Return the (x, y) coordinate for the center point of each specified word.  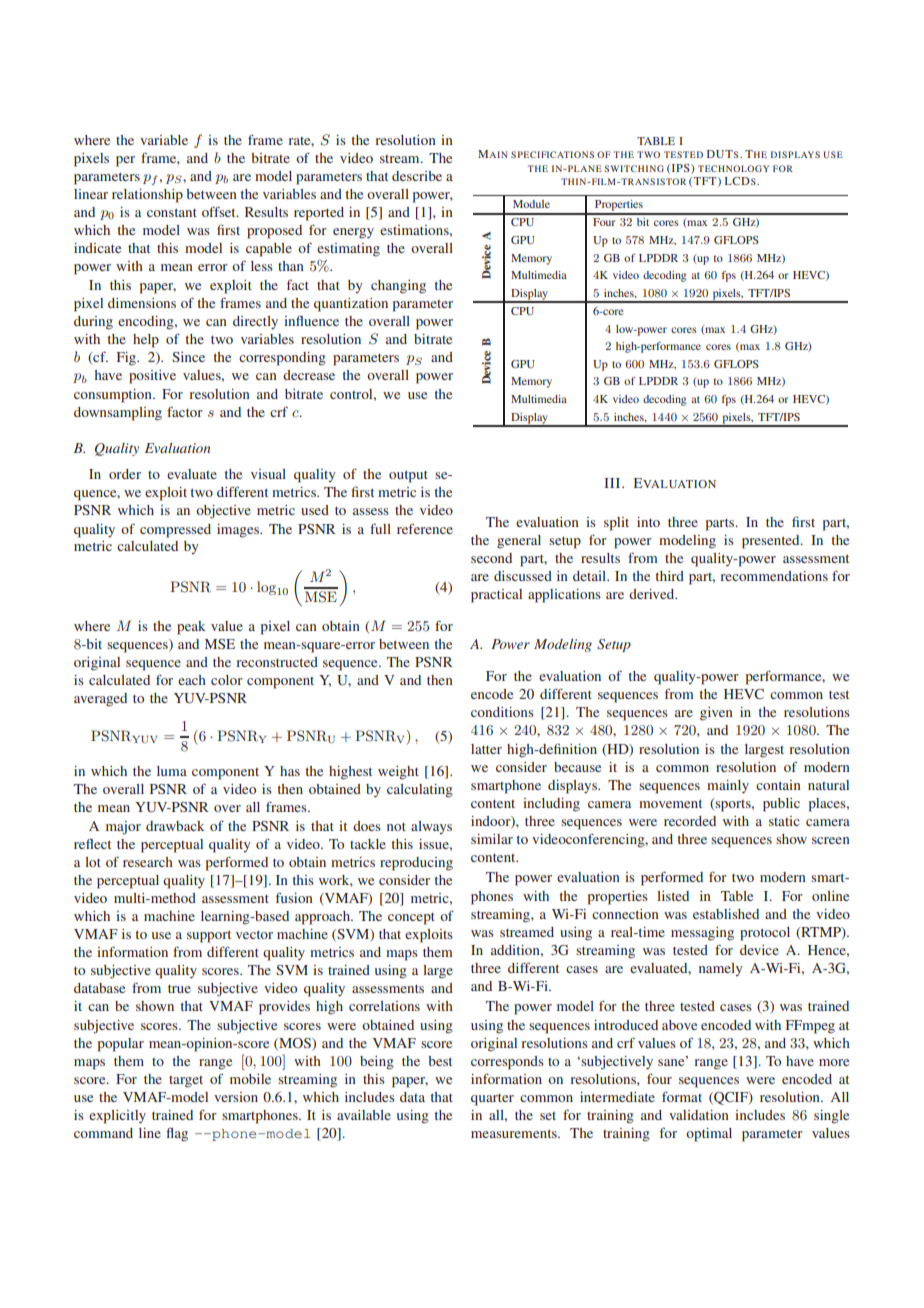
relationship (147, 196)
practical (496, 596)
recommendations (774, 576)
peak (191, 628)
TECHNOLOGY (733, 168)
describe (417, 176)
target (186, 1082)
